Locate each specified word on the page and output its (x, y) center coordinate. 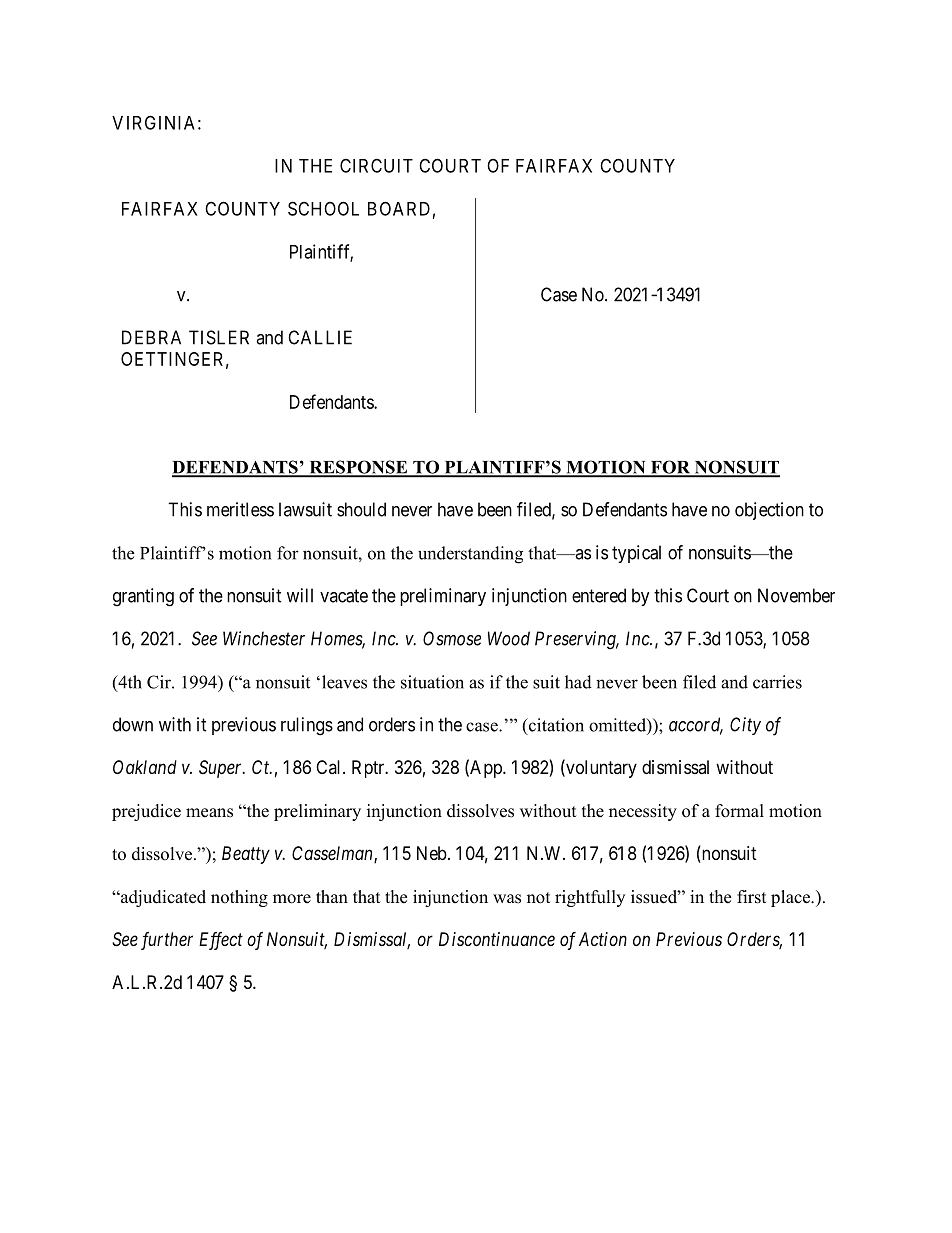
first (751, 897)
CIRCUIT (376, 165)
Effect (221, 941)
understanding (470, 555)
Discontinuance (497, 939)
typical (636, 554)
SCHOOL (323, 208)
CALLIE (320, 337)
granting (143, 597)
